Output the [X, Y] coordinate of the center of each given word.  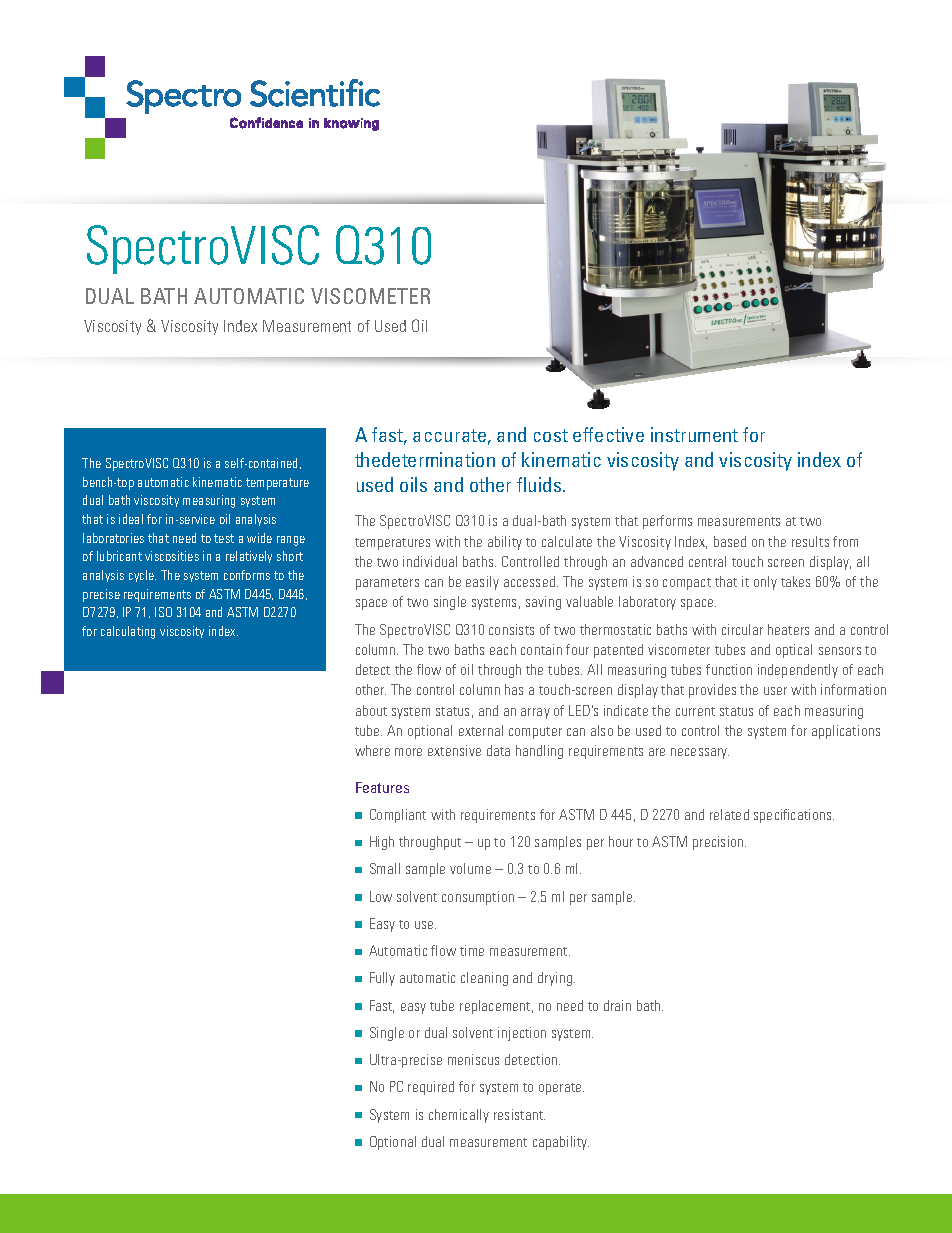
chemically [459, 1116]
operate [561, 1089]
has [514, 689]
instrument [694, 434]
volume [470, 868]
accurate [449, 435]
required [431, 1088]
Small [385, 868]
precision [719, 843]
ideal [131, 519]
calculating [128, 632]
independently [798, 671]
